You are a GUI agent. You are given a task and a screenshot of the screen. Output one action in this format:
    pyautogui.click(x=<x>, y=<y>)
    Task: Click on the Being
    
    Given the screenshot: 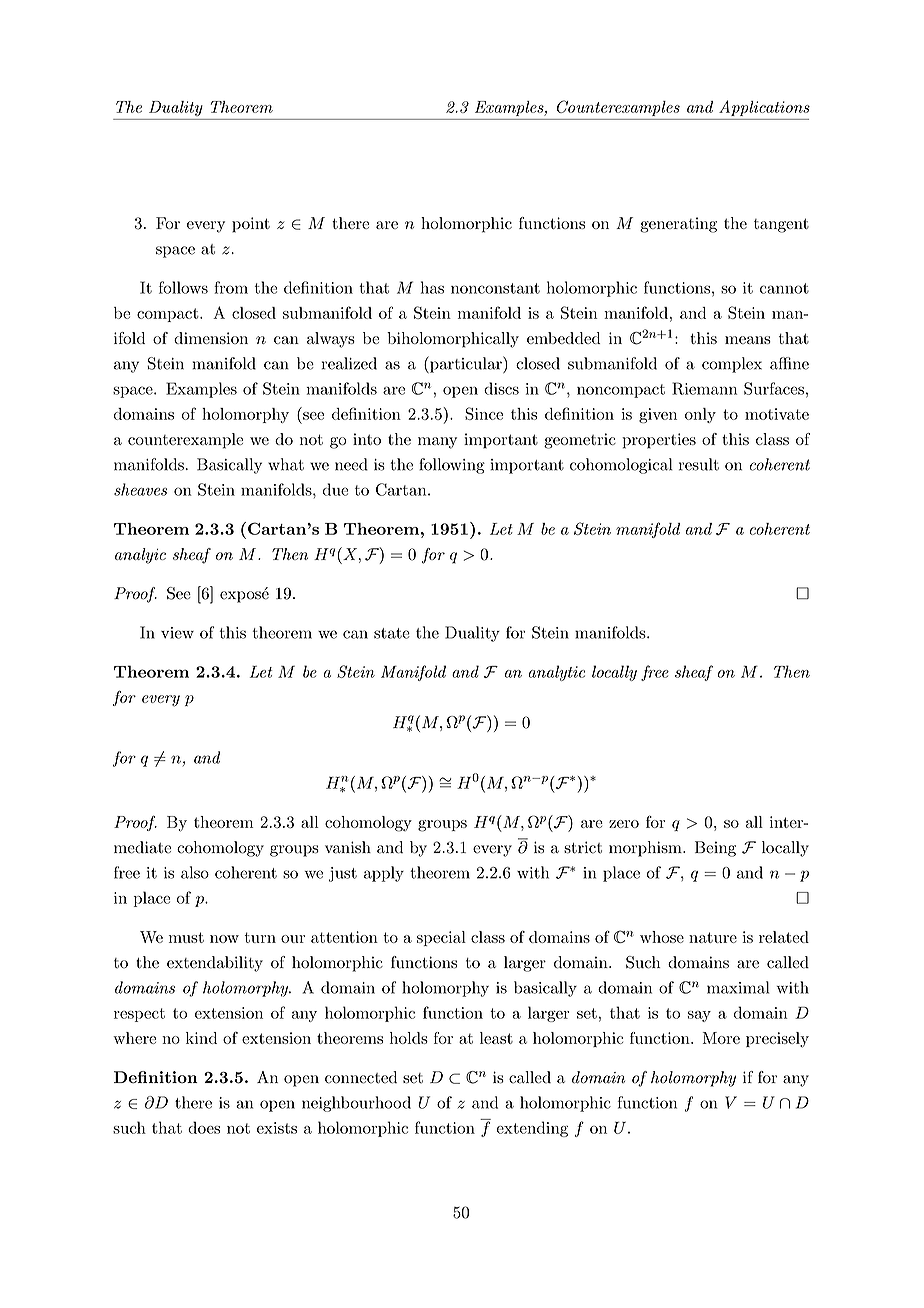 What is the action you would take?
    pyautogui.click(x=715, y=849)
